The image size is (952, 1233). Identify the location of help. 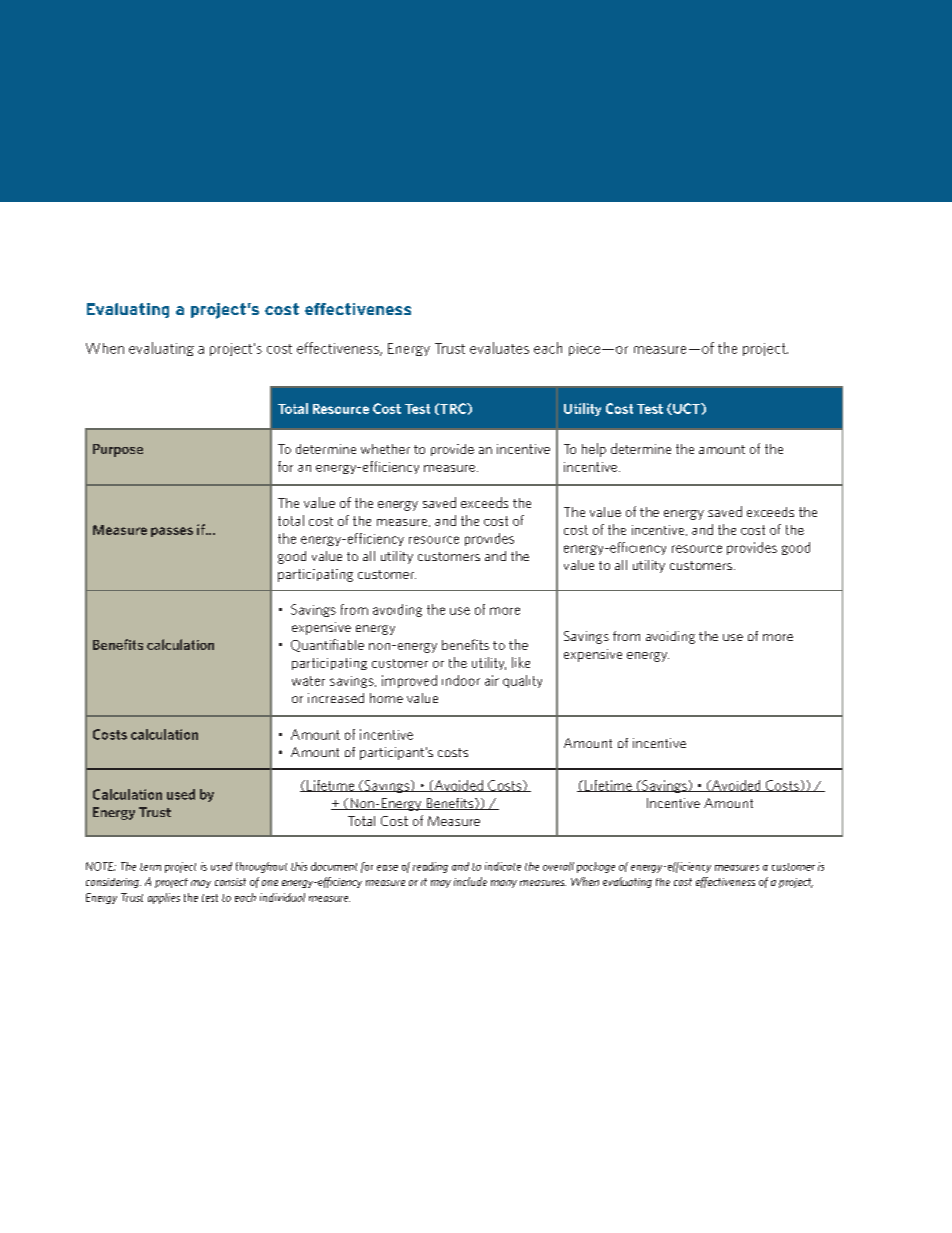
(594, 450).
